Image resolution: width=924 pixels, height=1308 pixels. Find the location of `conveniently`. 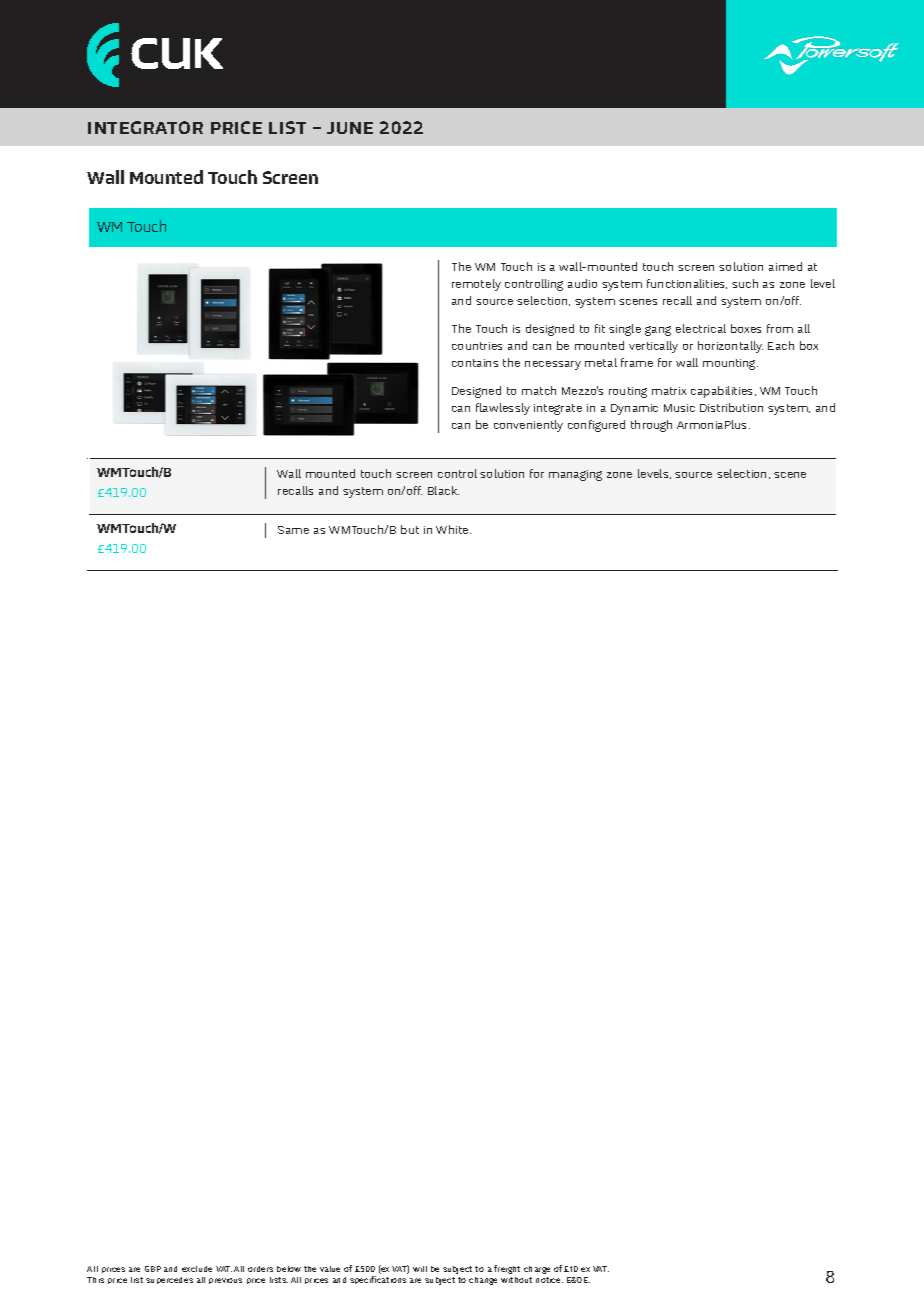

conveniently is located at coordinates (528, 426).
